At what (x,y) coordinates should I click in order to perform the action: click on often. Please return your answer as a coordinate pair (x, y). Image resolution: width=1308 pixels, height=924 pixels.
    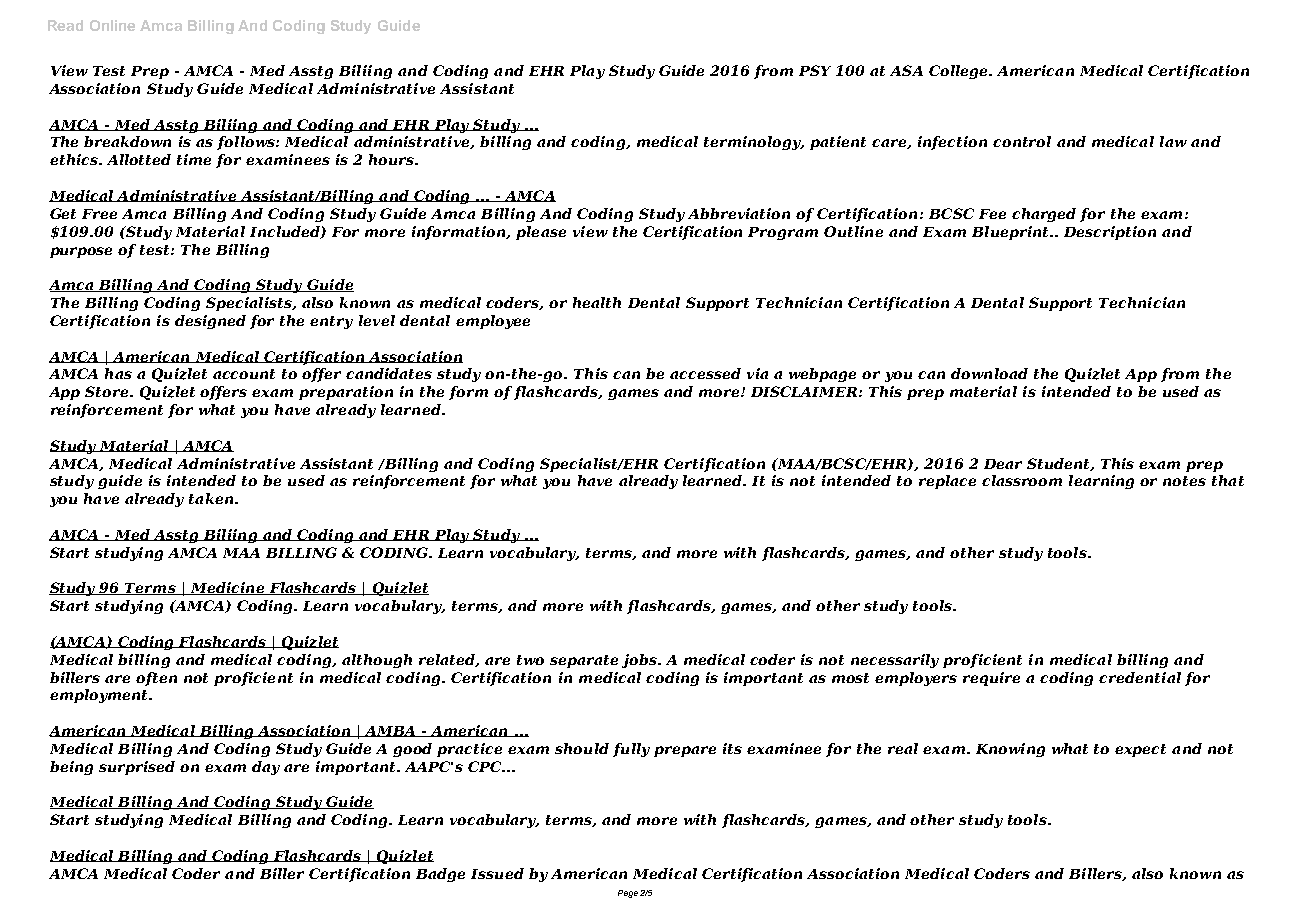
    Looking at the image, I should click on (156, 679).
